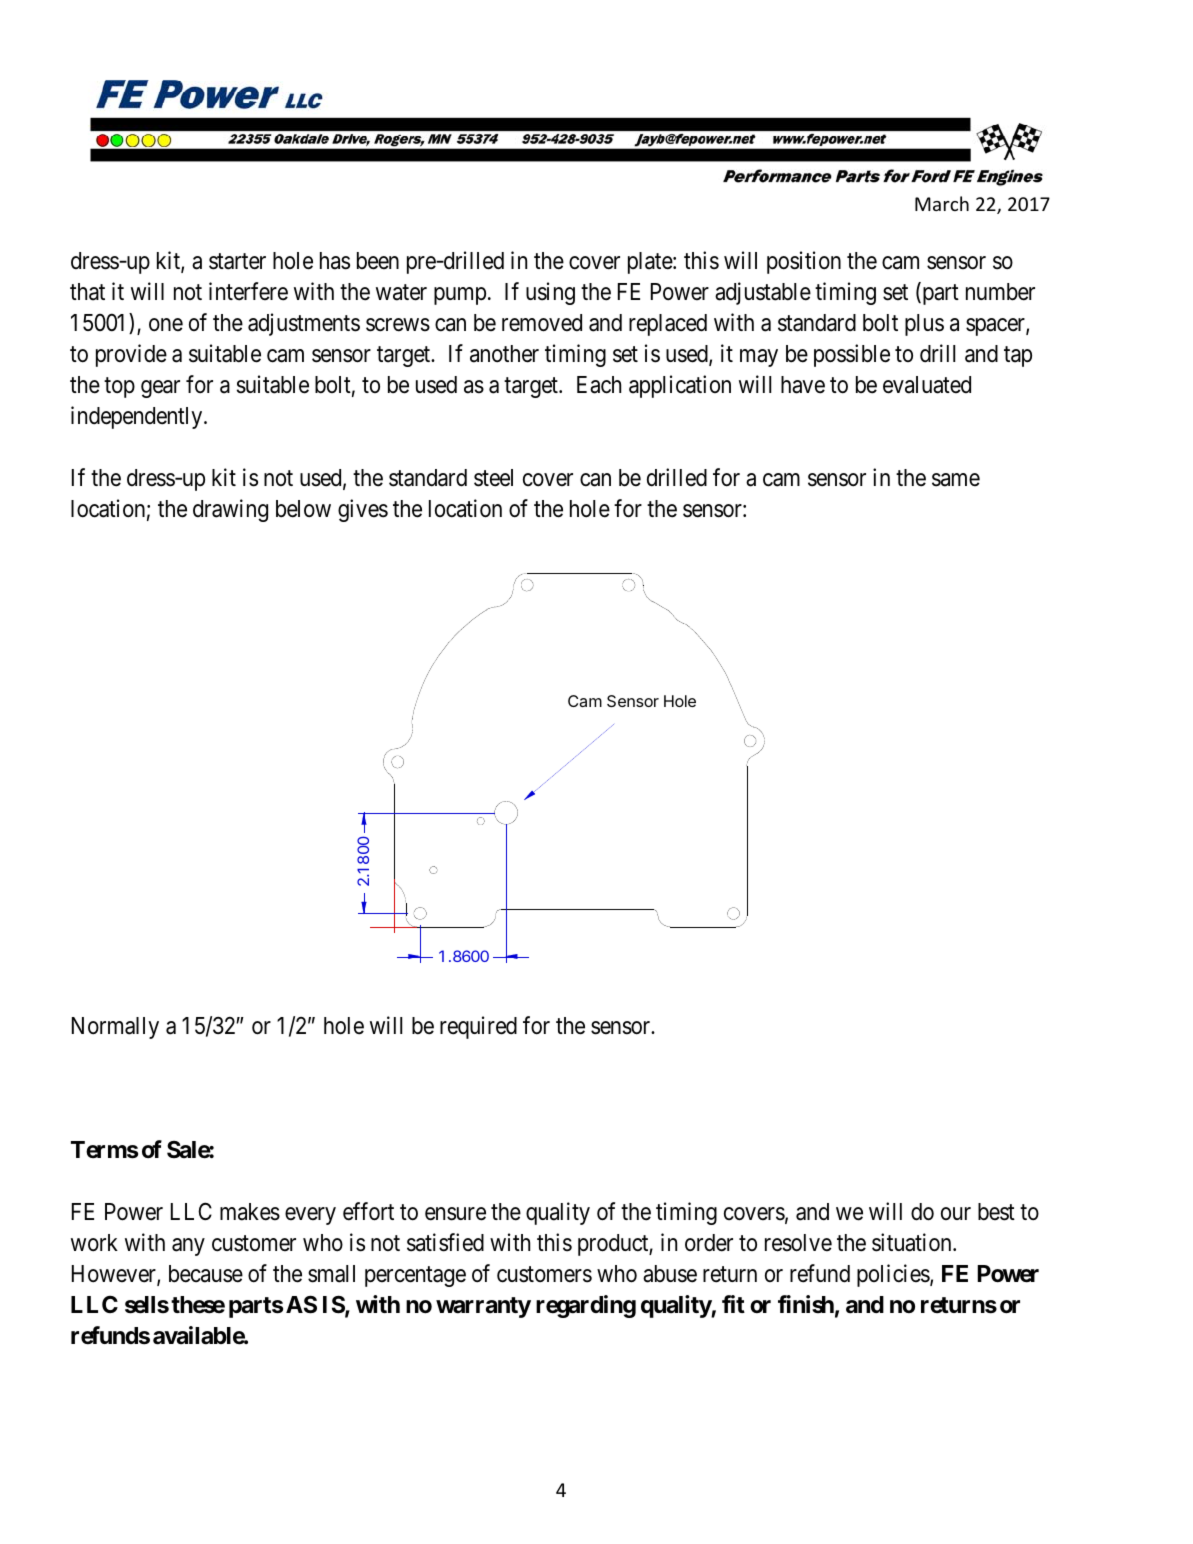  I want to click on same, so click(956, 480).
